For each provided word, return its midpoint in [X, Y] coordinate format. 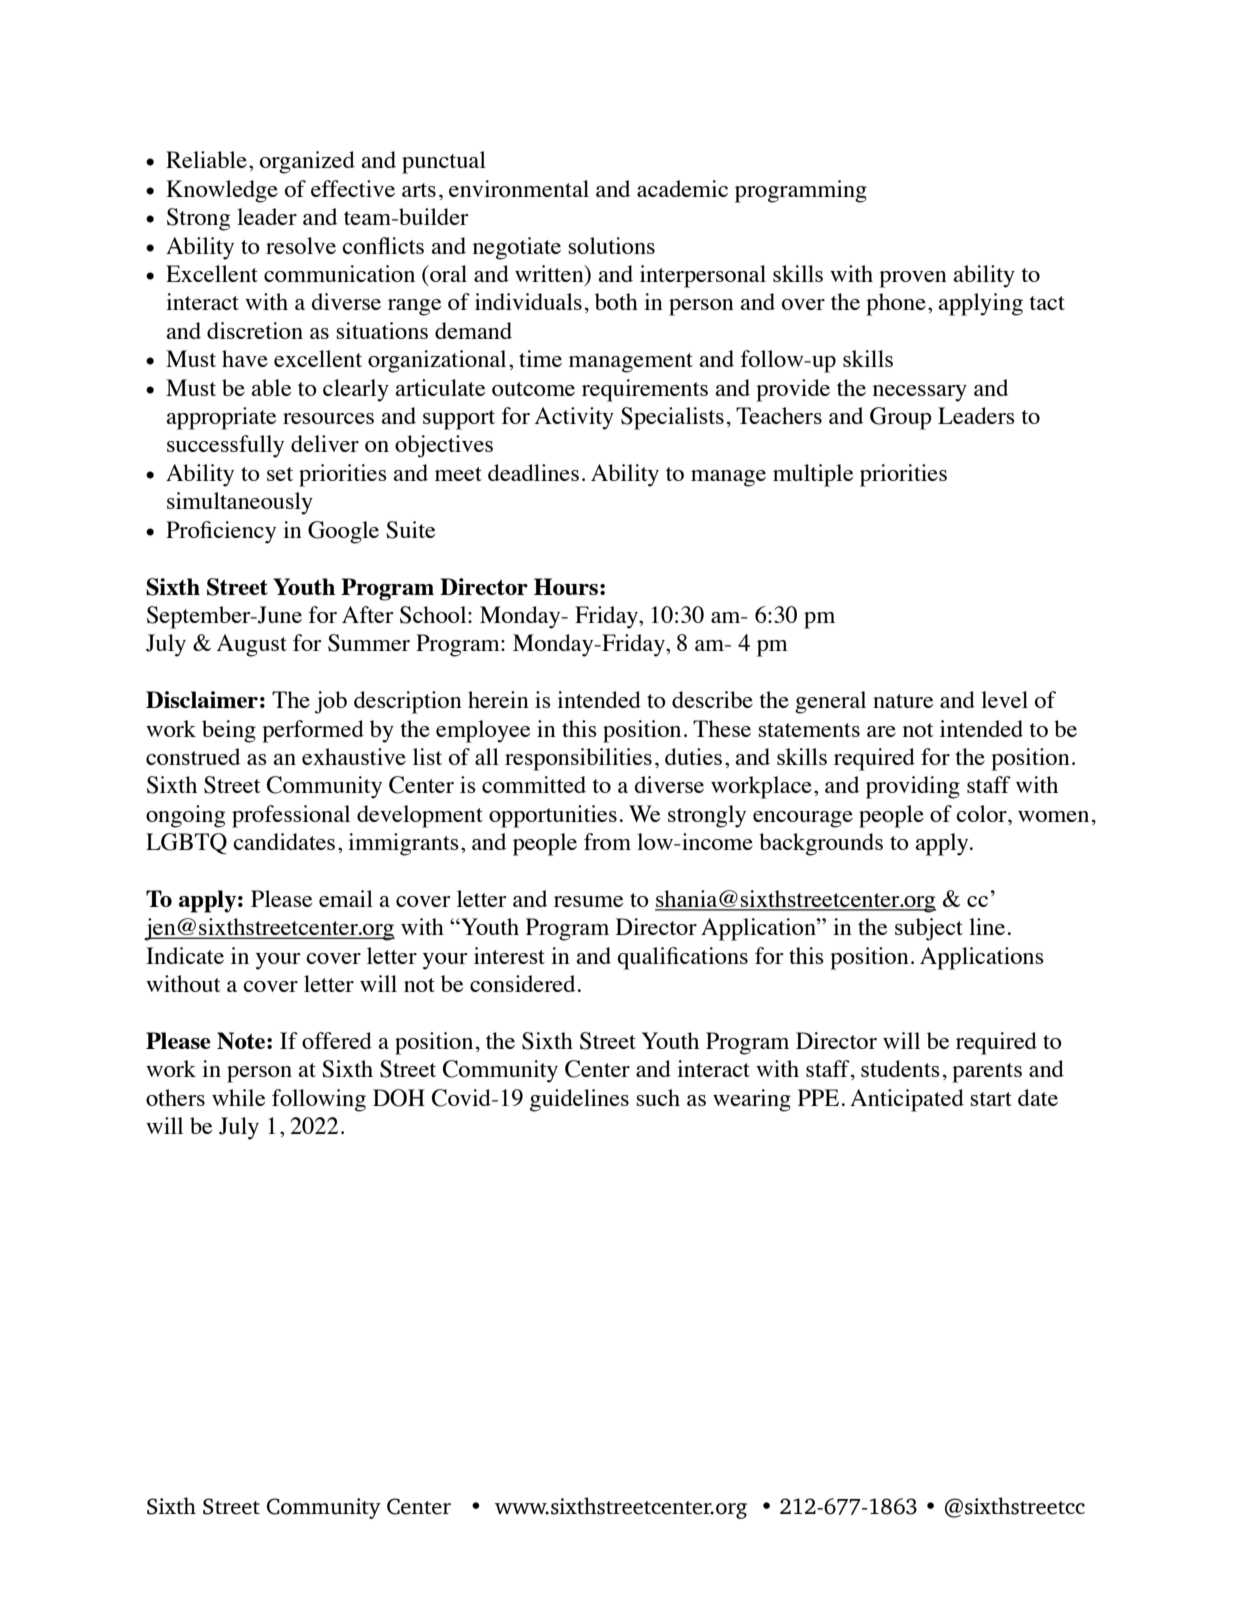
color [982, 813]
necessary [920, 393]
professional [291, 816]
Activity [574, 418]
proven [913, 279]
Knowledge [222, 191]
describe [712, 699]
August [252, 645]
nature [903, 701]
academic [682, 188]
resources [328, 418]
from [607, 841]
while [238, 1097]
